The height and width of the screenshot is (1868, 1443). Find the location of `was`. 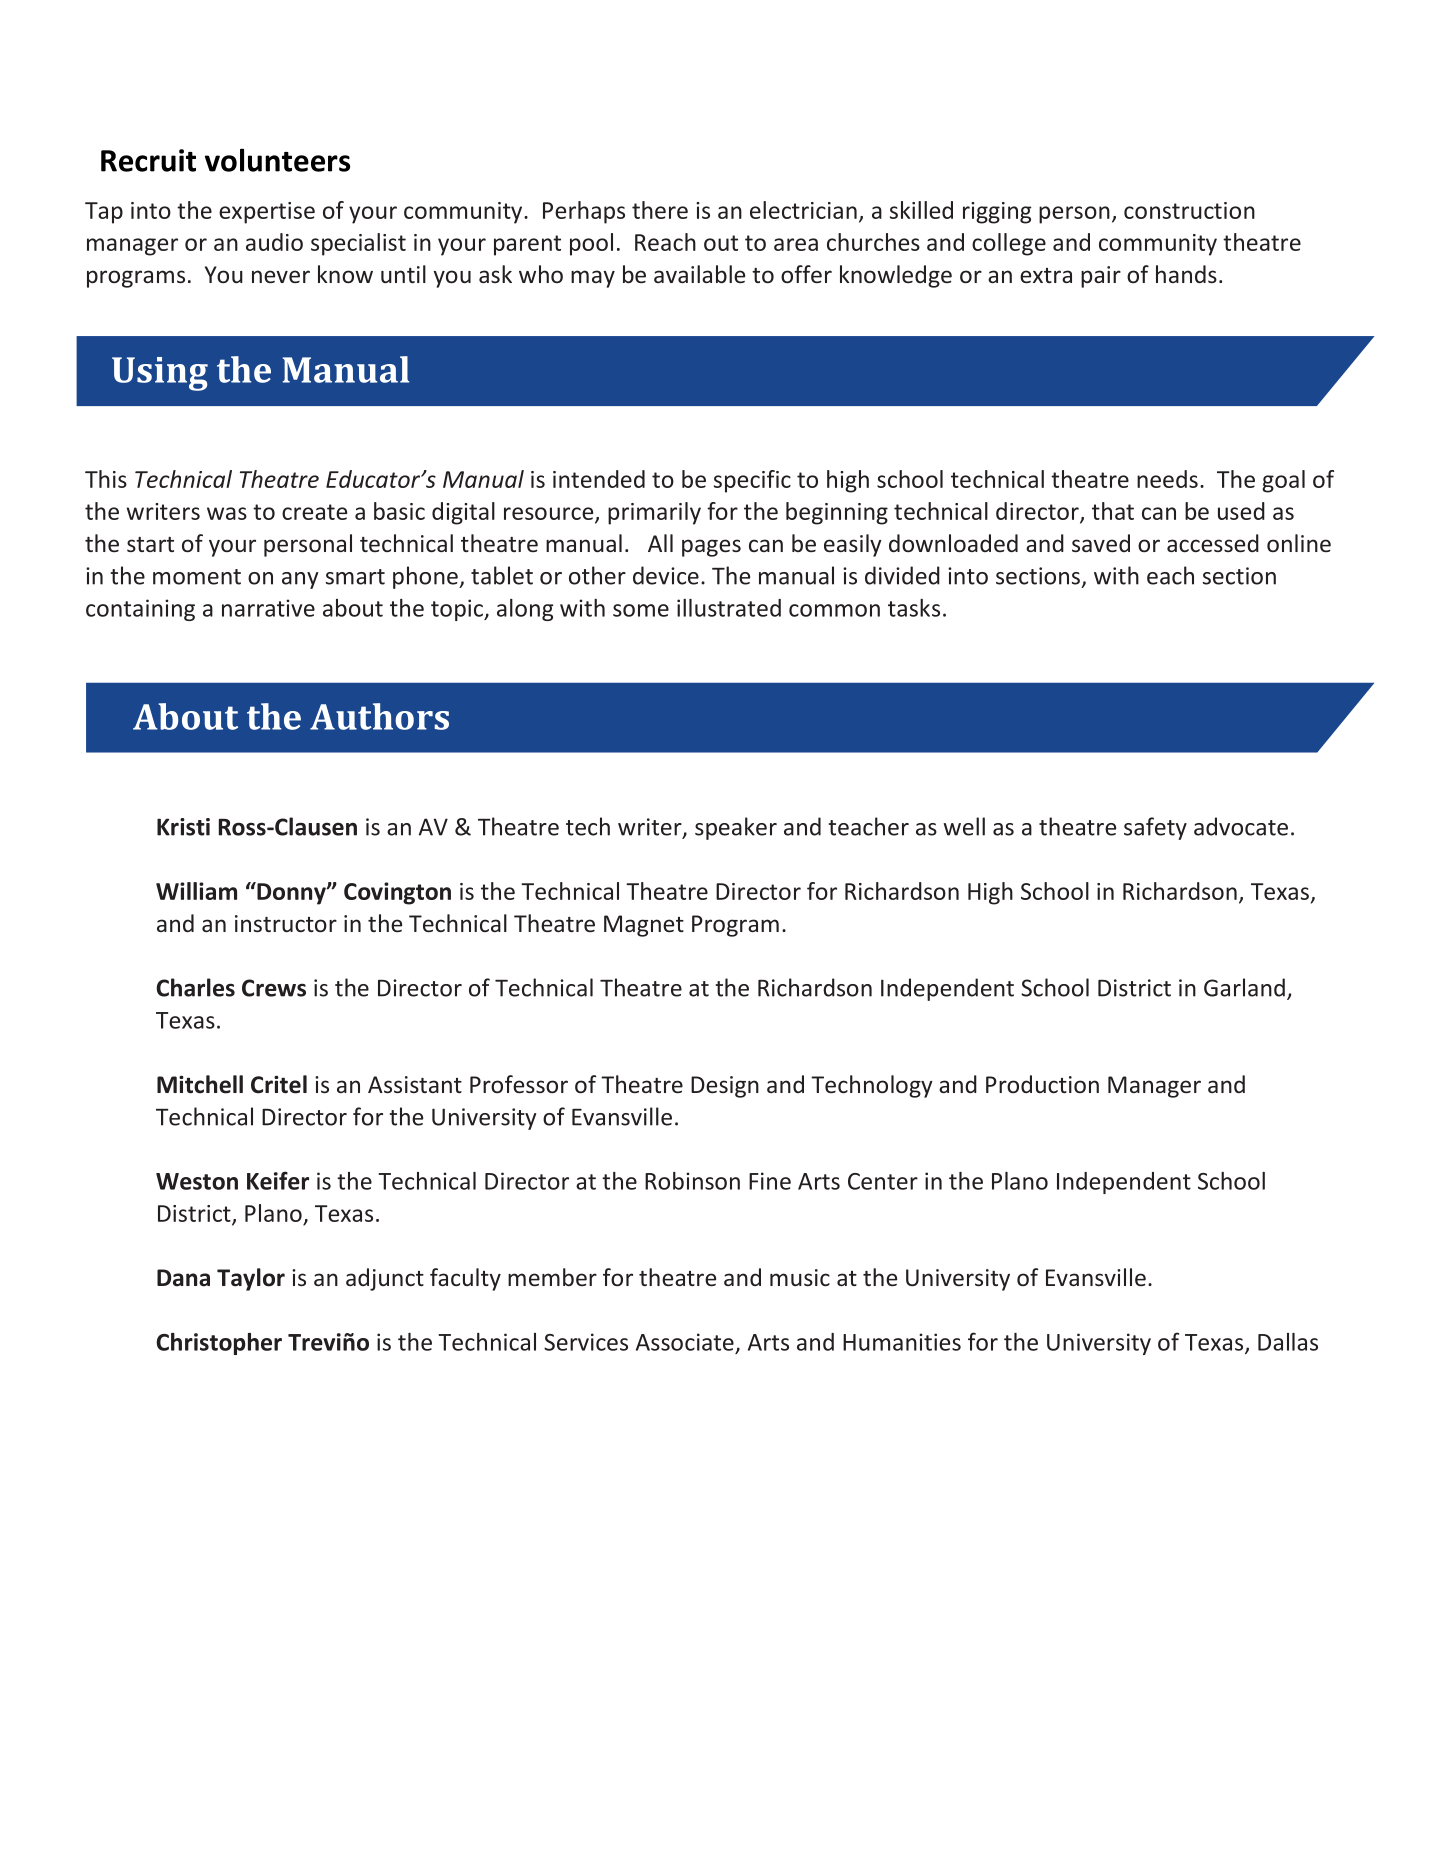

was is located at coordinates (227, 513).
